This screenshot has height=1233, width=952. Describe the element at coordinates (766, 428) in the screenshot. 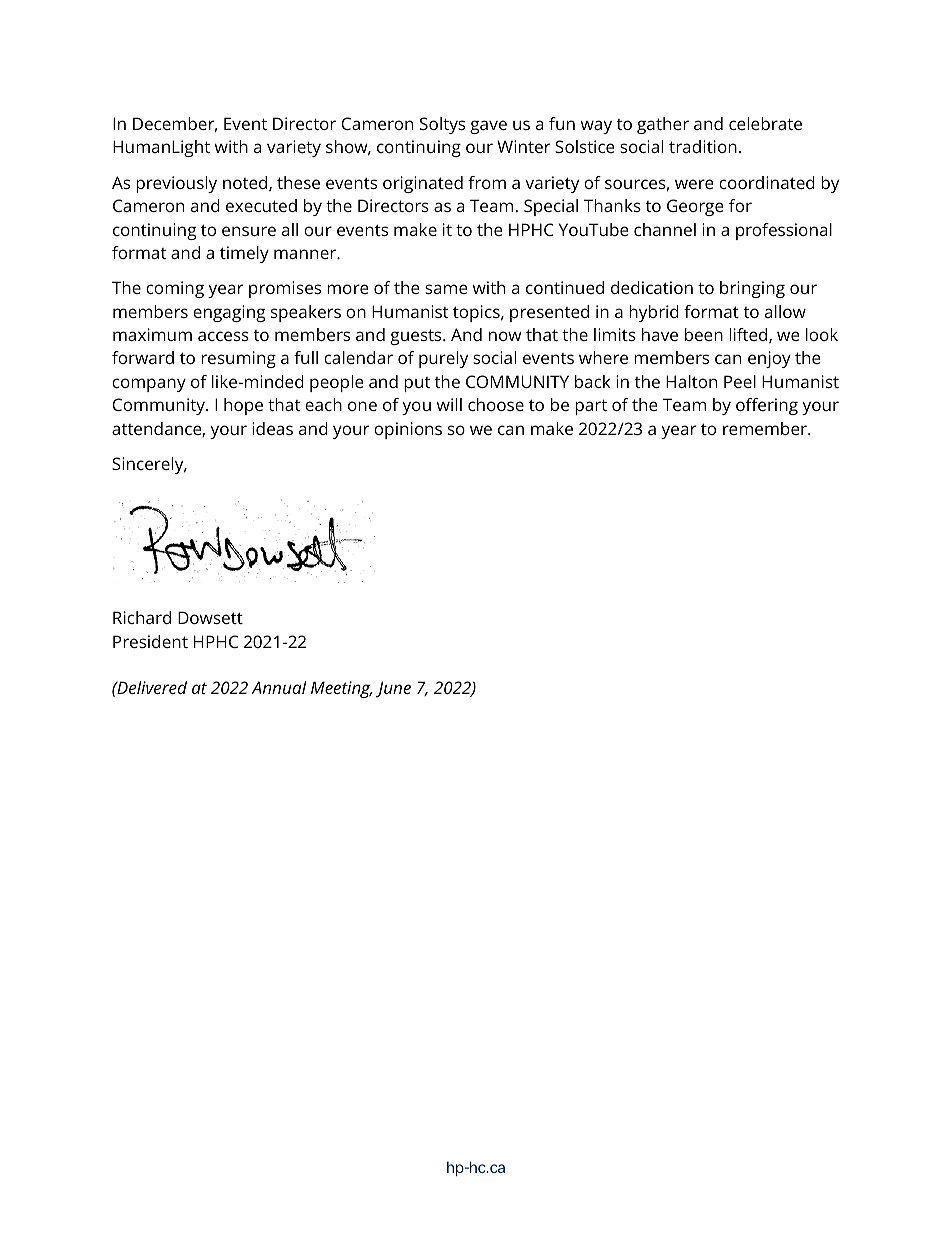

I see `remember` at that location.
